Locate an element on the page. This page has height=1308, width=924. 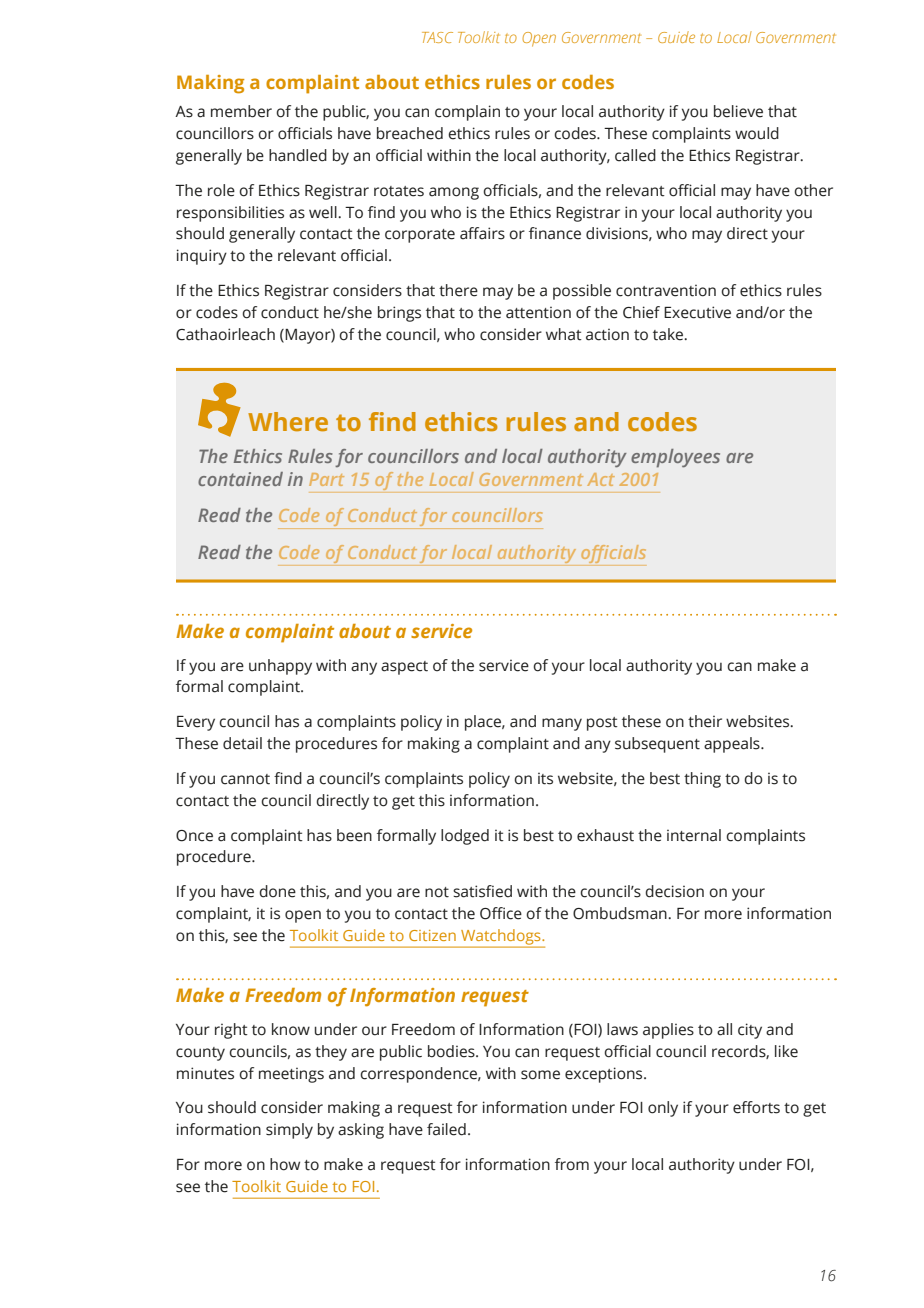
contained is located at coordinates (240, 479).
